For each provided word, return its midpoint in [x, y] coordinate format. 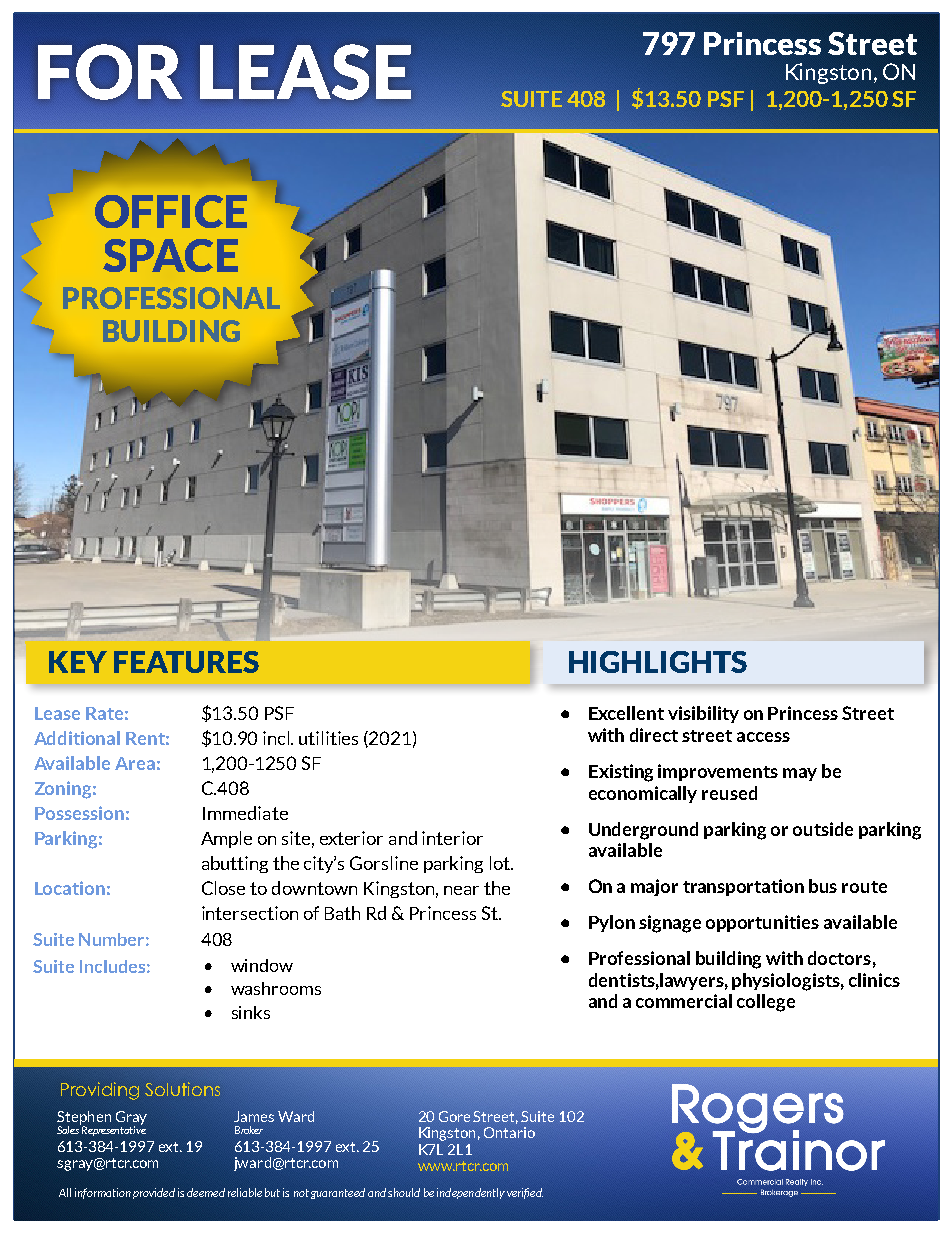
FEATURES [186, 662]
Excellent [626, 713]
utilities [328, 738]
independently [471, 1193]
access [763, 737]
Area [135, 763]
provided [154, 1193]
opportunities [762, 923]
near [461, 890]
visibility [703, 714]
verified [525, 1193]
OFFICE [171, 211]
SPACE [170, 255]
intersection [250, 913]
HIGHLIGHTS [658, 662]
